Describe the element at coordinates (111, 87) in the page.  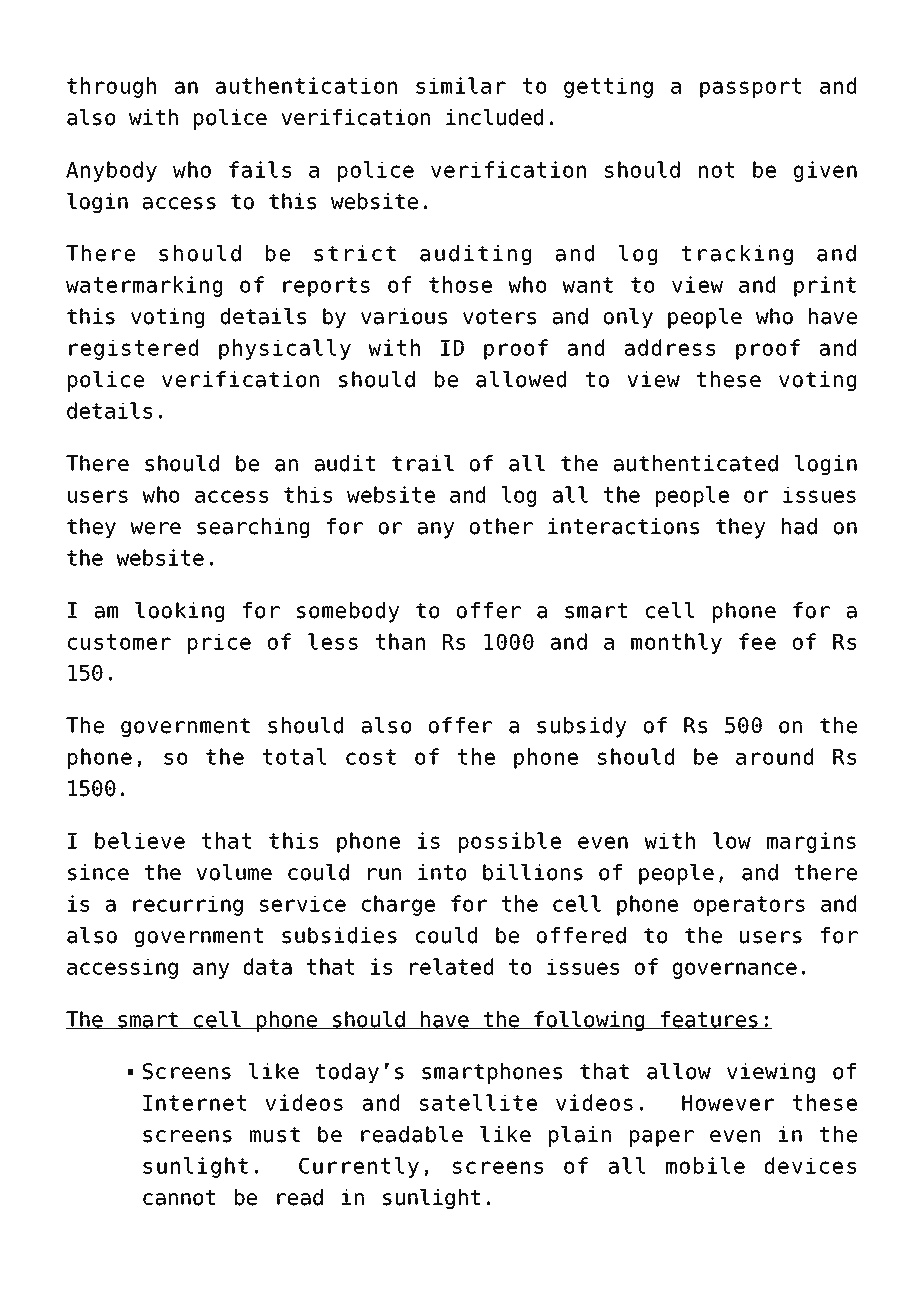
I see `through` at that location.
